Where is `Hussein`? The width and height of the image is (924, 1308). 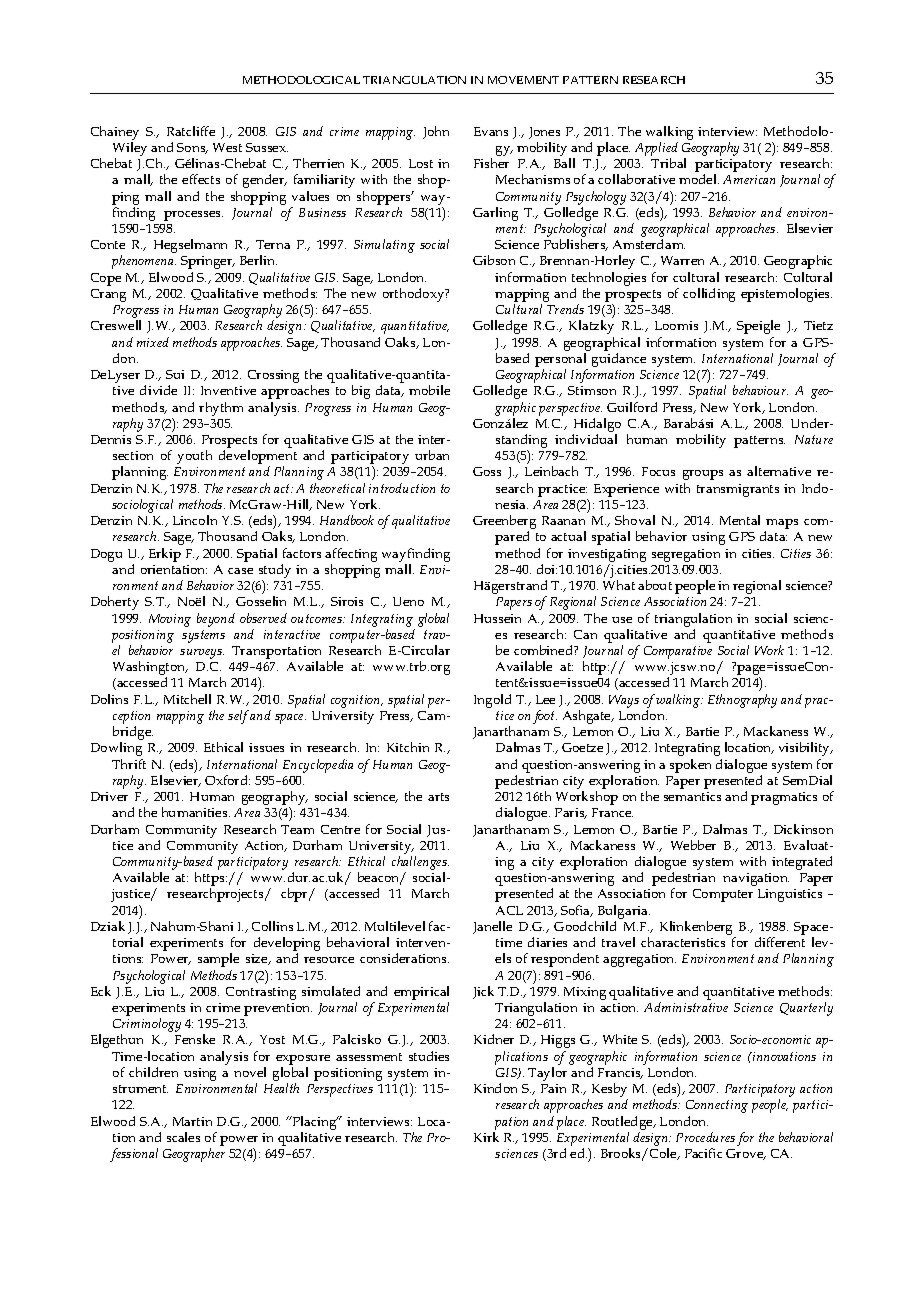
Hussein is located at coordinates (497, 618).
